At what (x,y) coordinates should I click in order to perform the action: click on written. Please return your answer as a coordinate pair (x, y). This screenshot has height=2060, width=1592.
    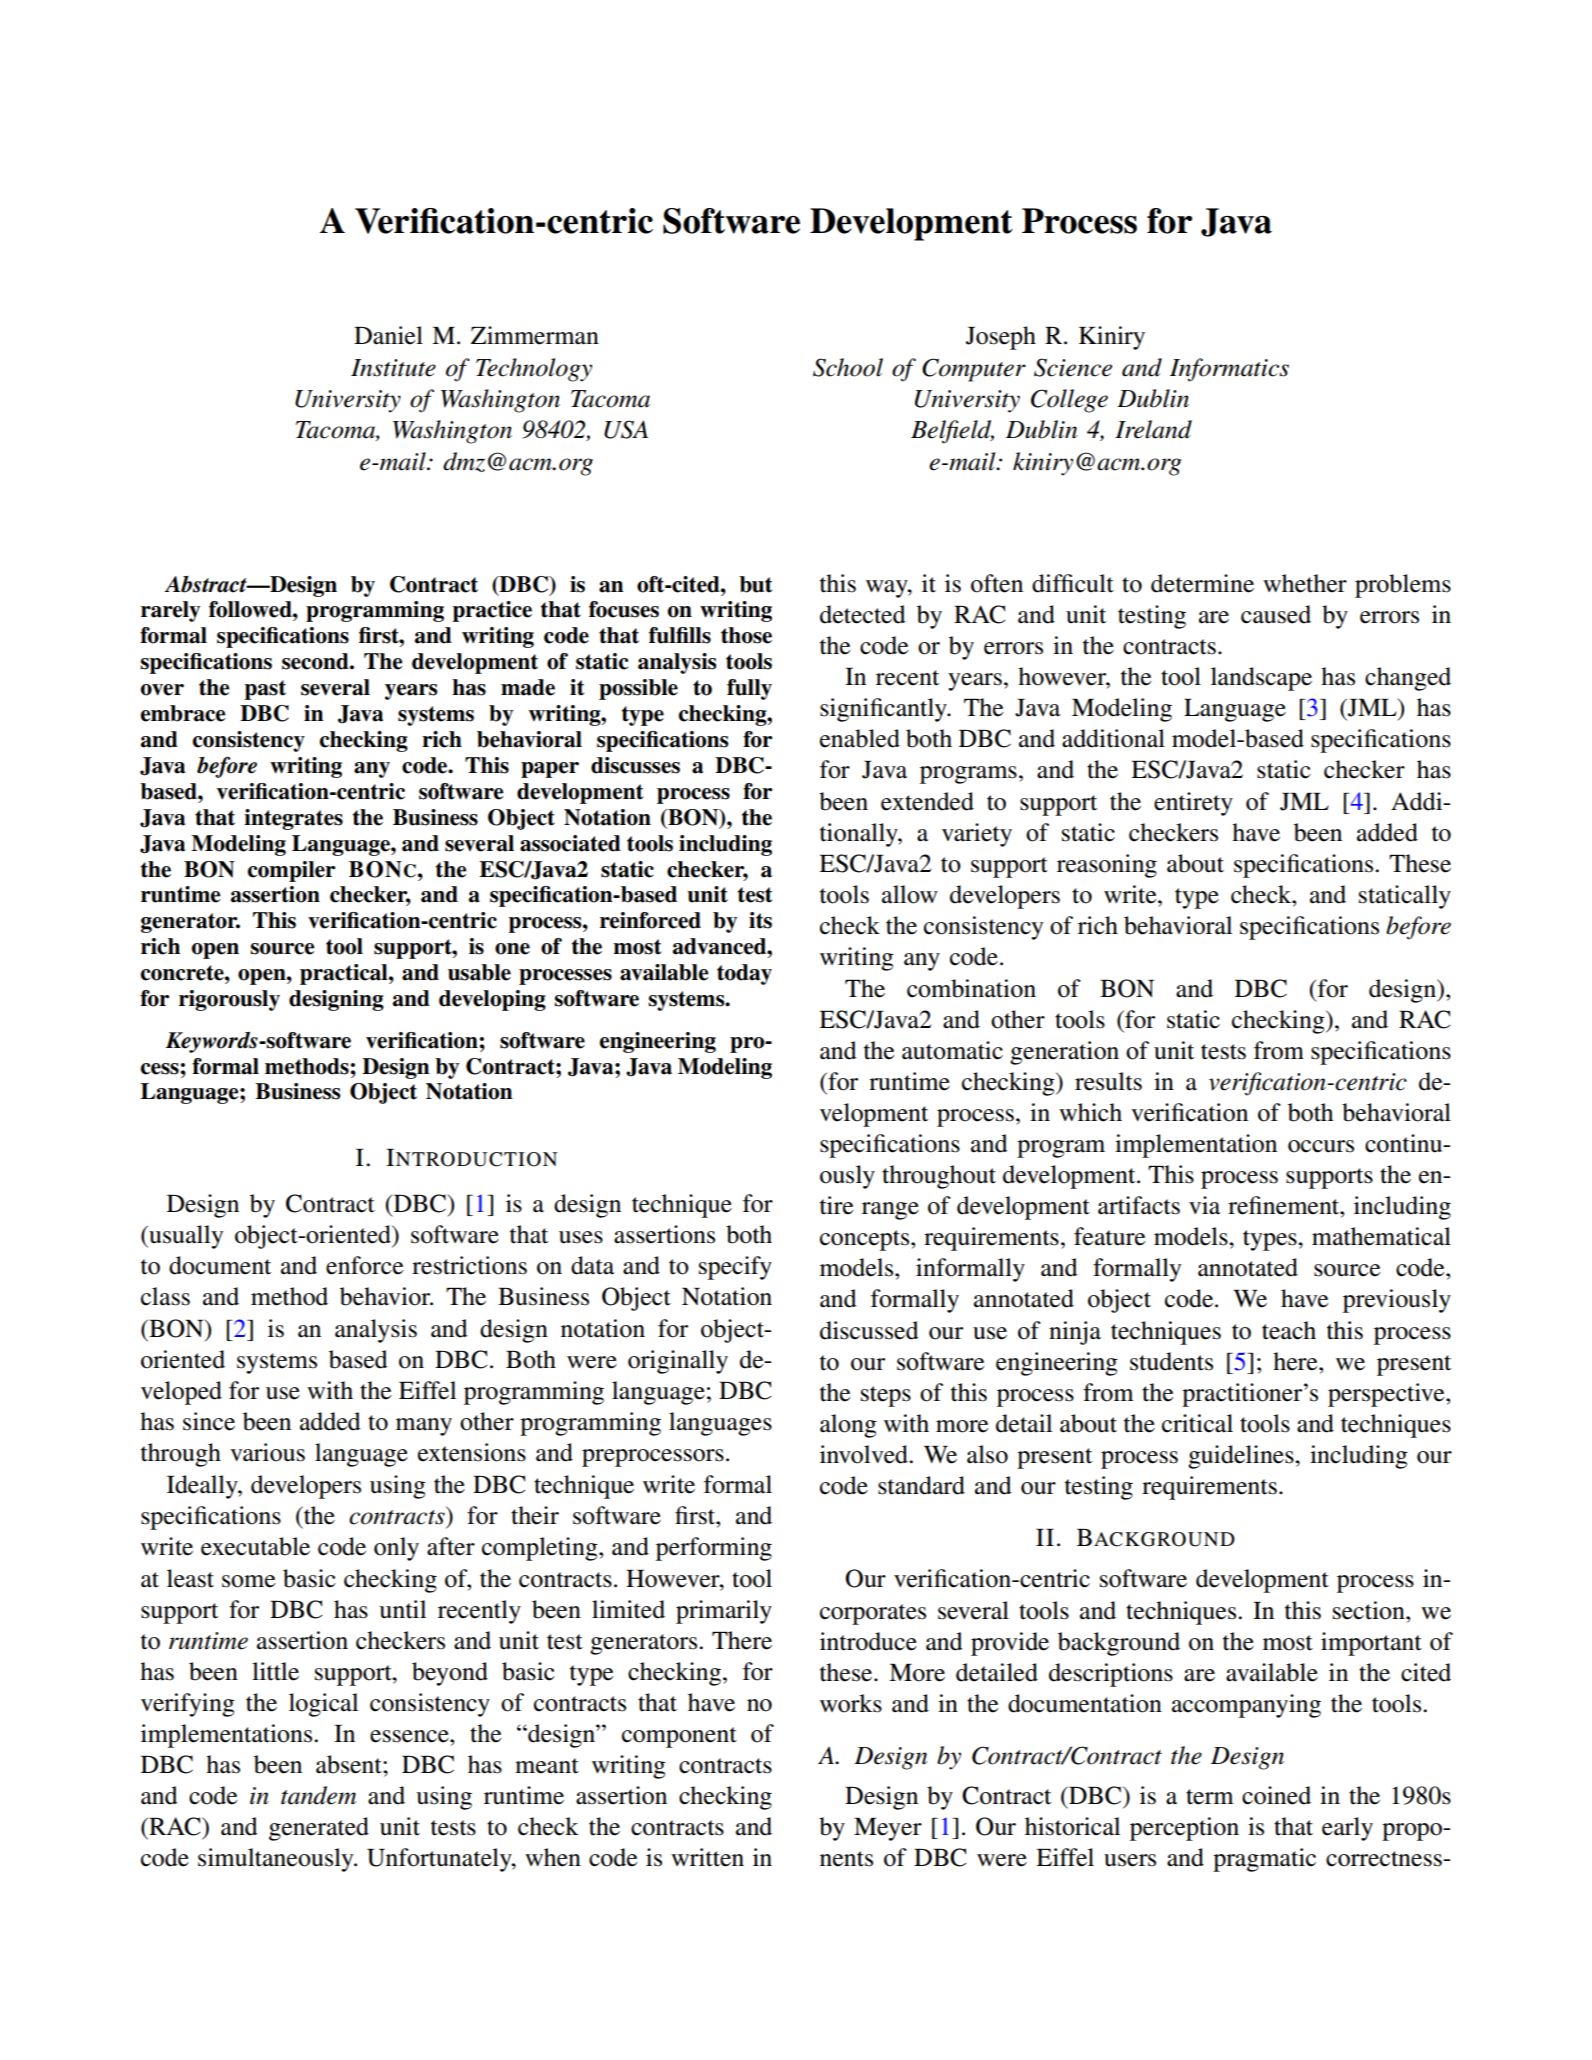
    Looking at the image, I should click on (707, 1857).
